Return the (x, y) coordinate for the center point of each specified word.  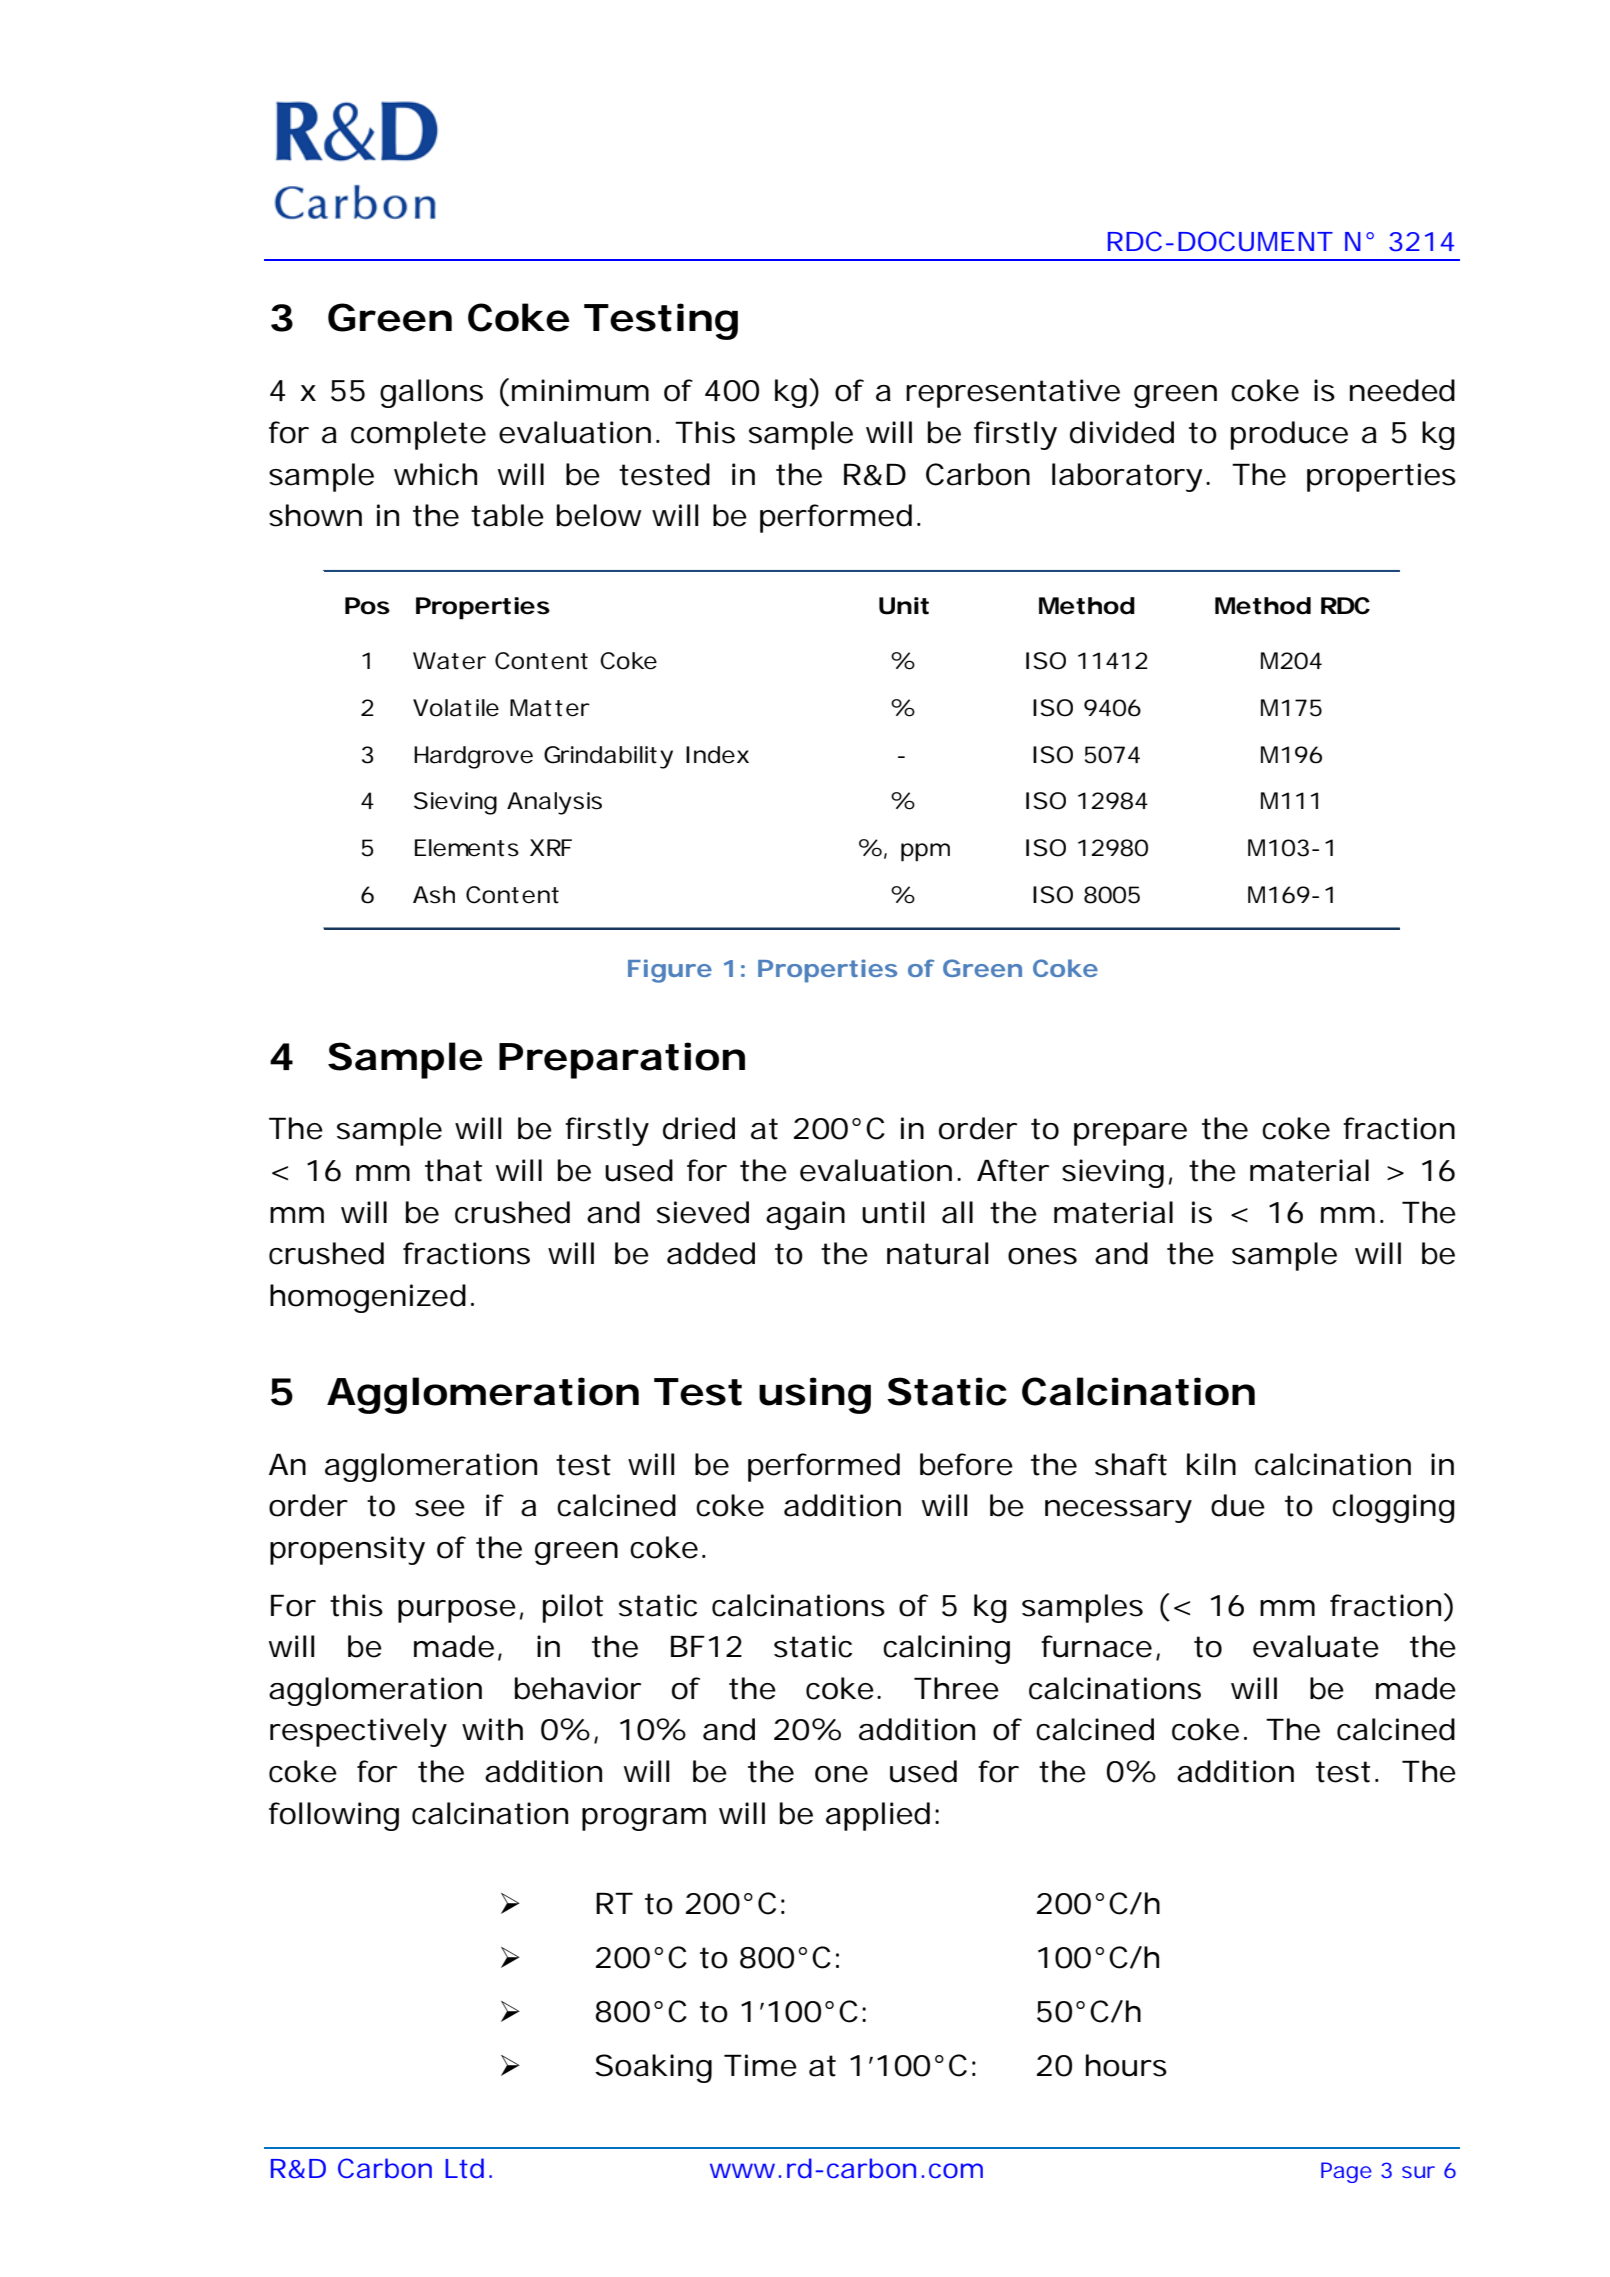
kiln (1211, 1464)
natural (938, 1253)
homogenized (368, 1298)
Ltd (464, 2168)
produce (1289, 435)
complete (418, 435)
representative (1013, 393)
